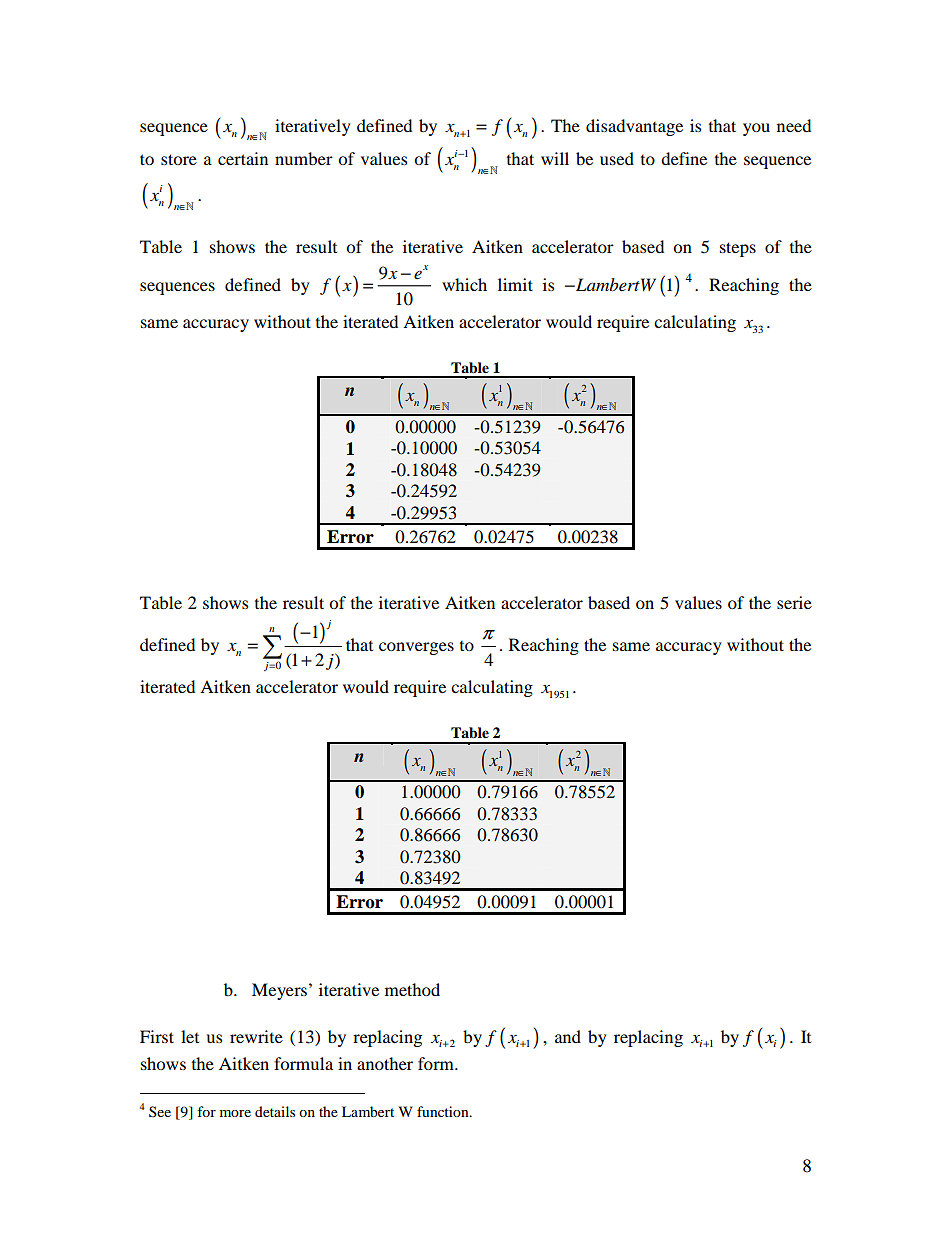  Describe the element at coordinates (235, 1113) in the image. I see `more` at that location.
